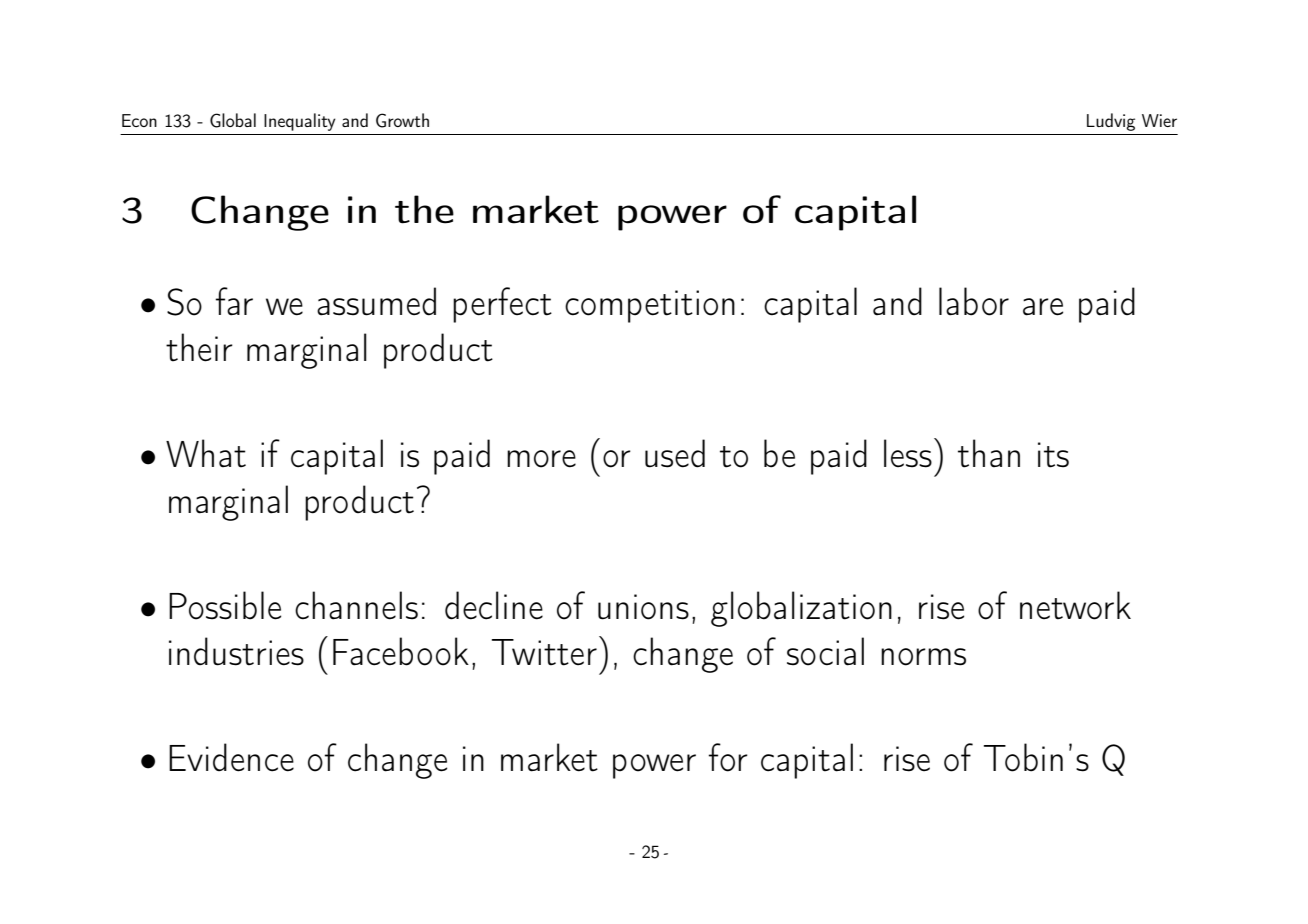 The height and width of the screenshot is (924, 1308). What do you see at coordinates (225, 605) in the screenshot?
I see `Possible` at bounding box center [225, 605].
